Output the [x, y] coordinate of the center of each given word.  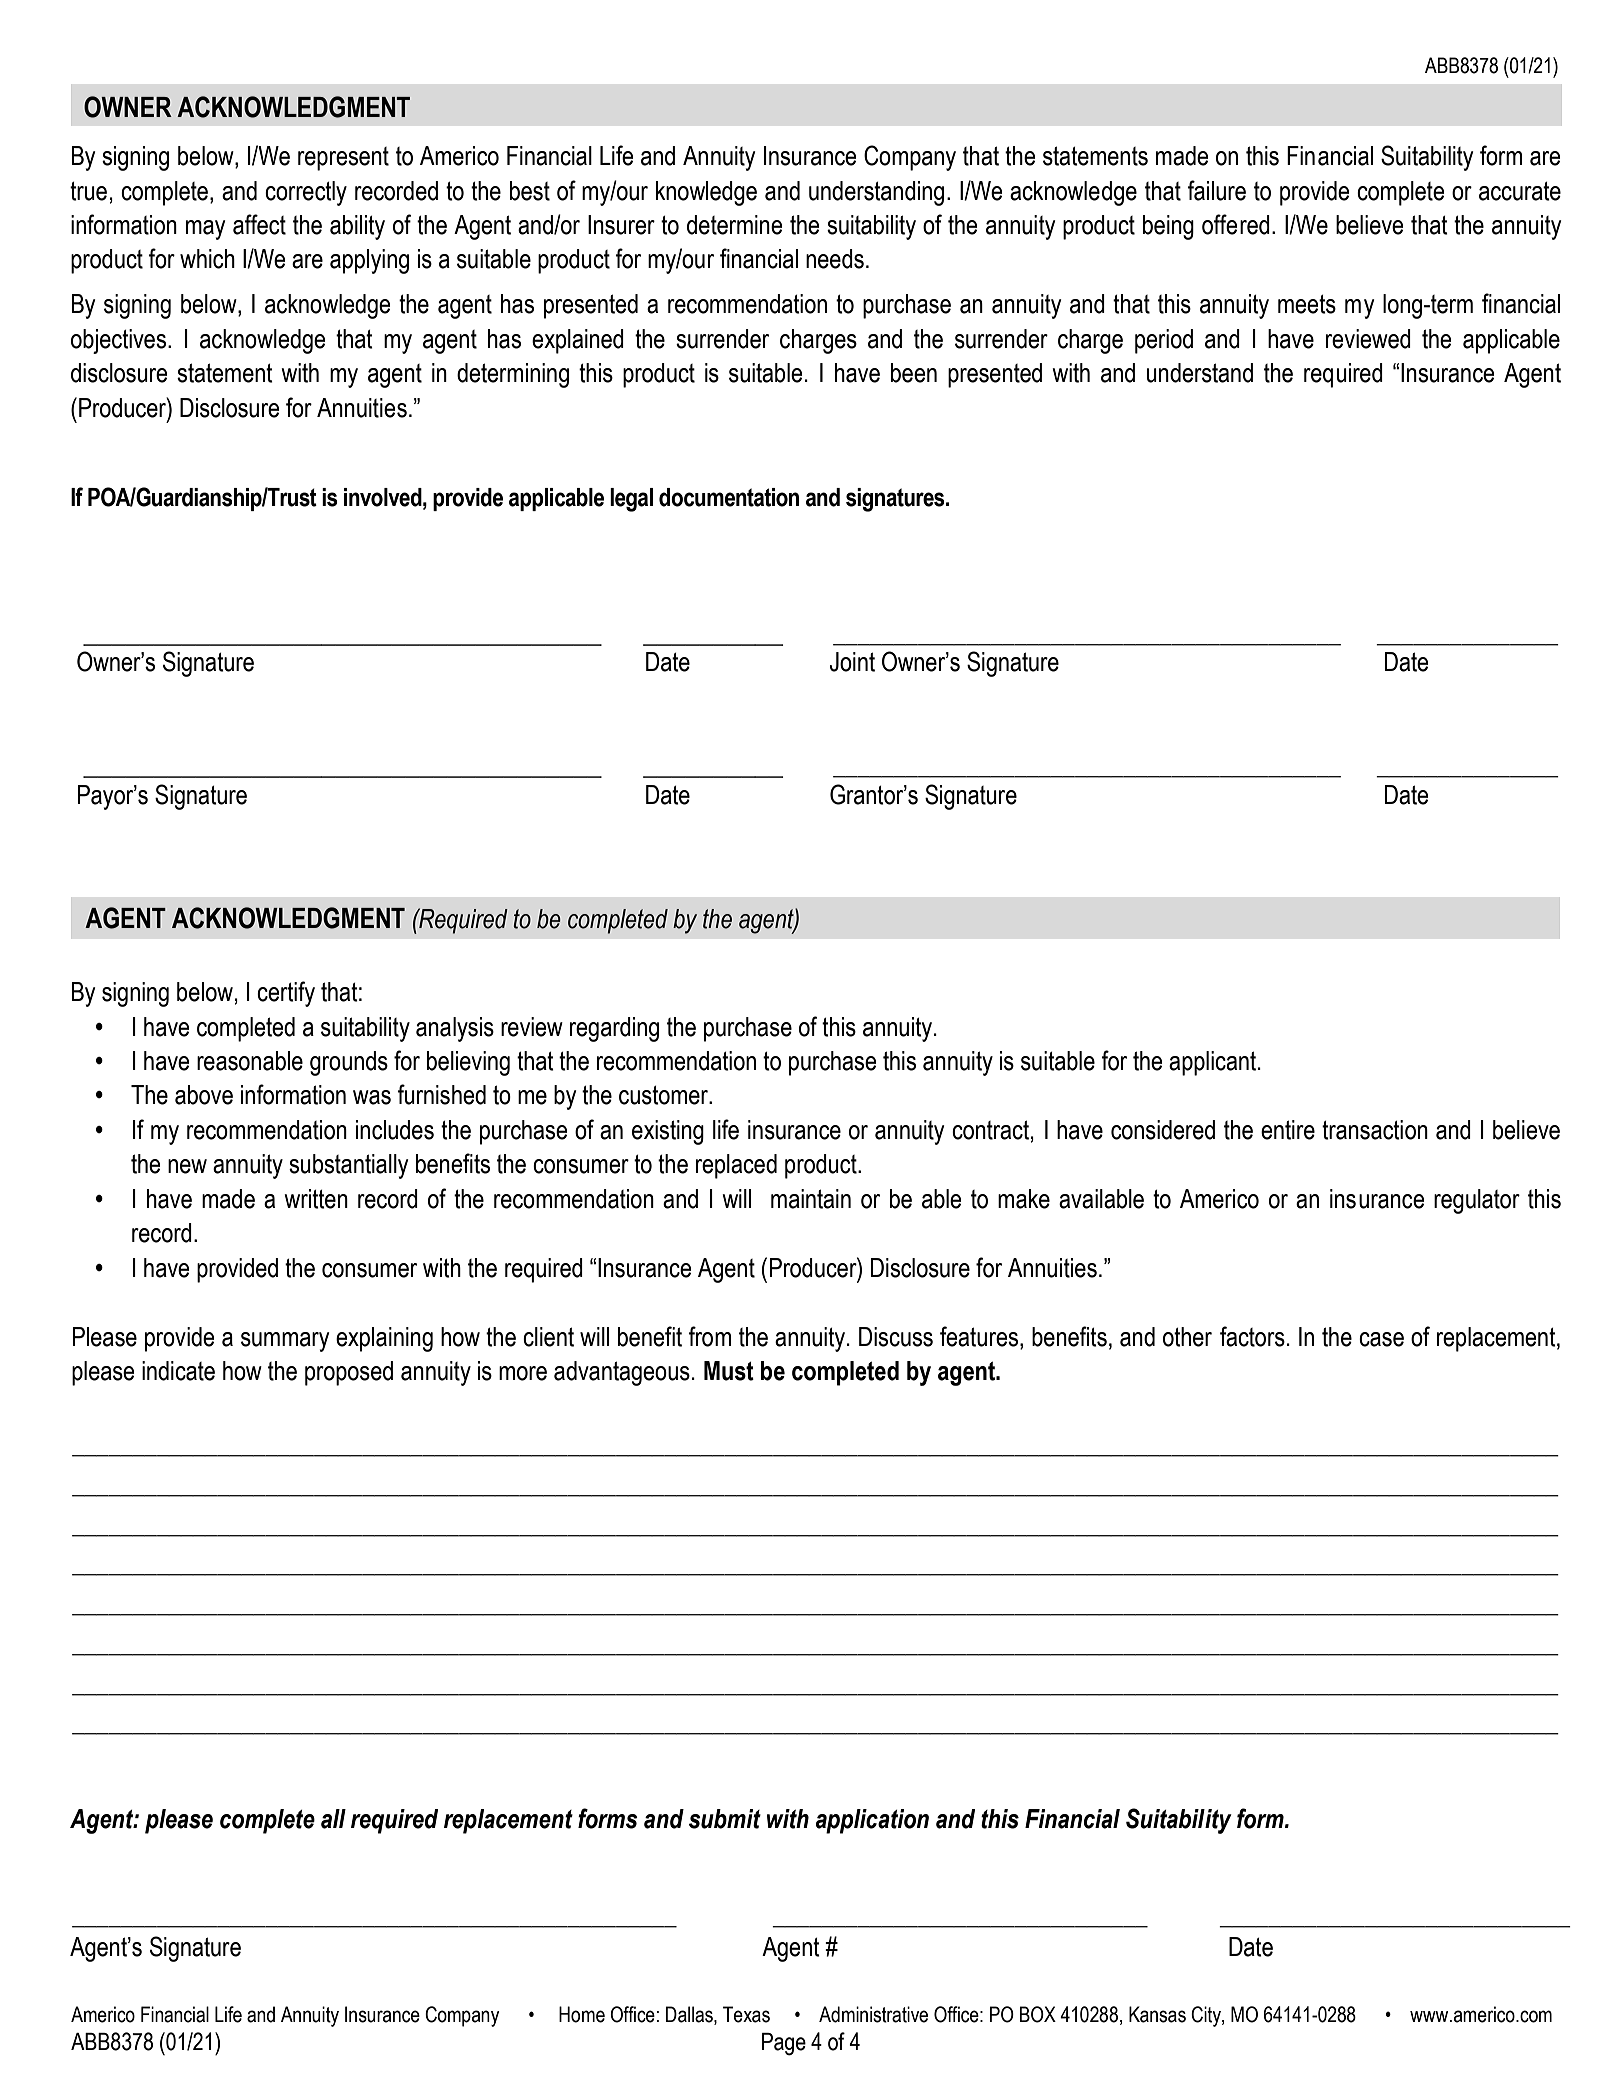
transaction [1375, 1130]
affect [259, 224]
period [1164, 341]
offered [1236, 224]
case [1381, 1339]
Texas [746, 2014]
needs [835, 259]
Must [729, 1371]
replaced [736, 1166]
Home [582, 2014]
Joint [852, 662]
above [204, 1095]
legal [631, 500]
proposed [349, 1373]
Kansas [1157, 2014]
